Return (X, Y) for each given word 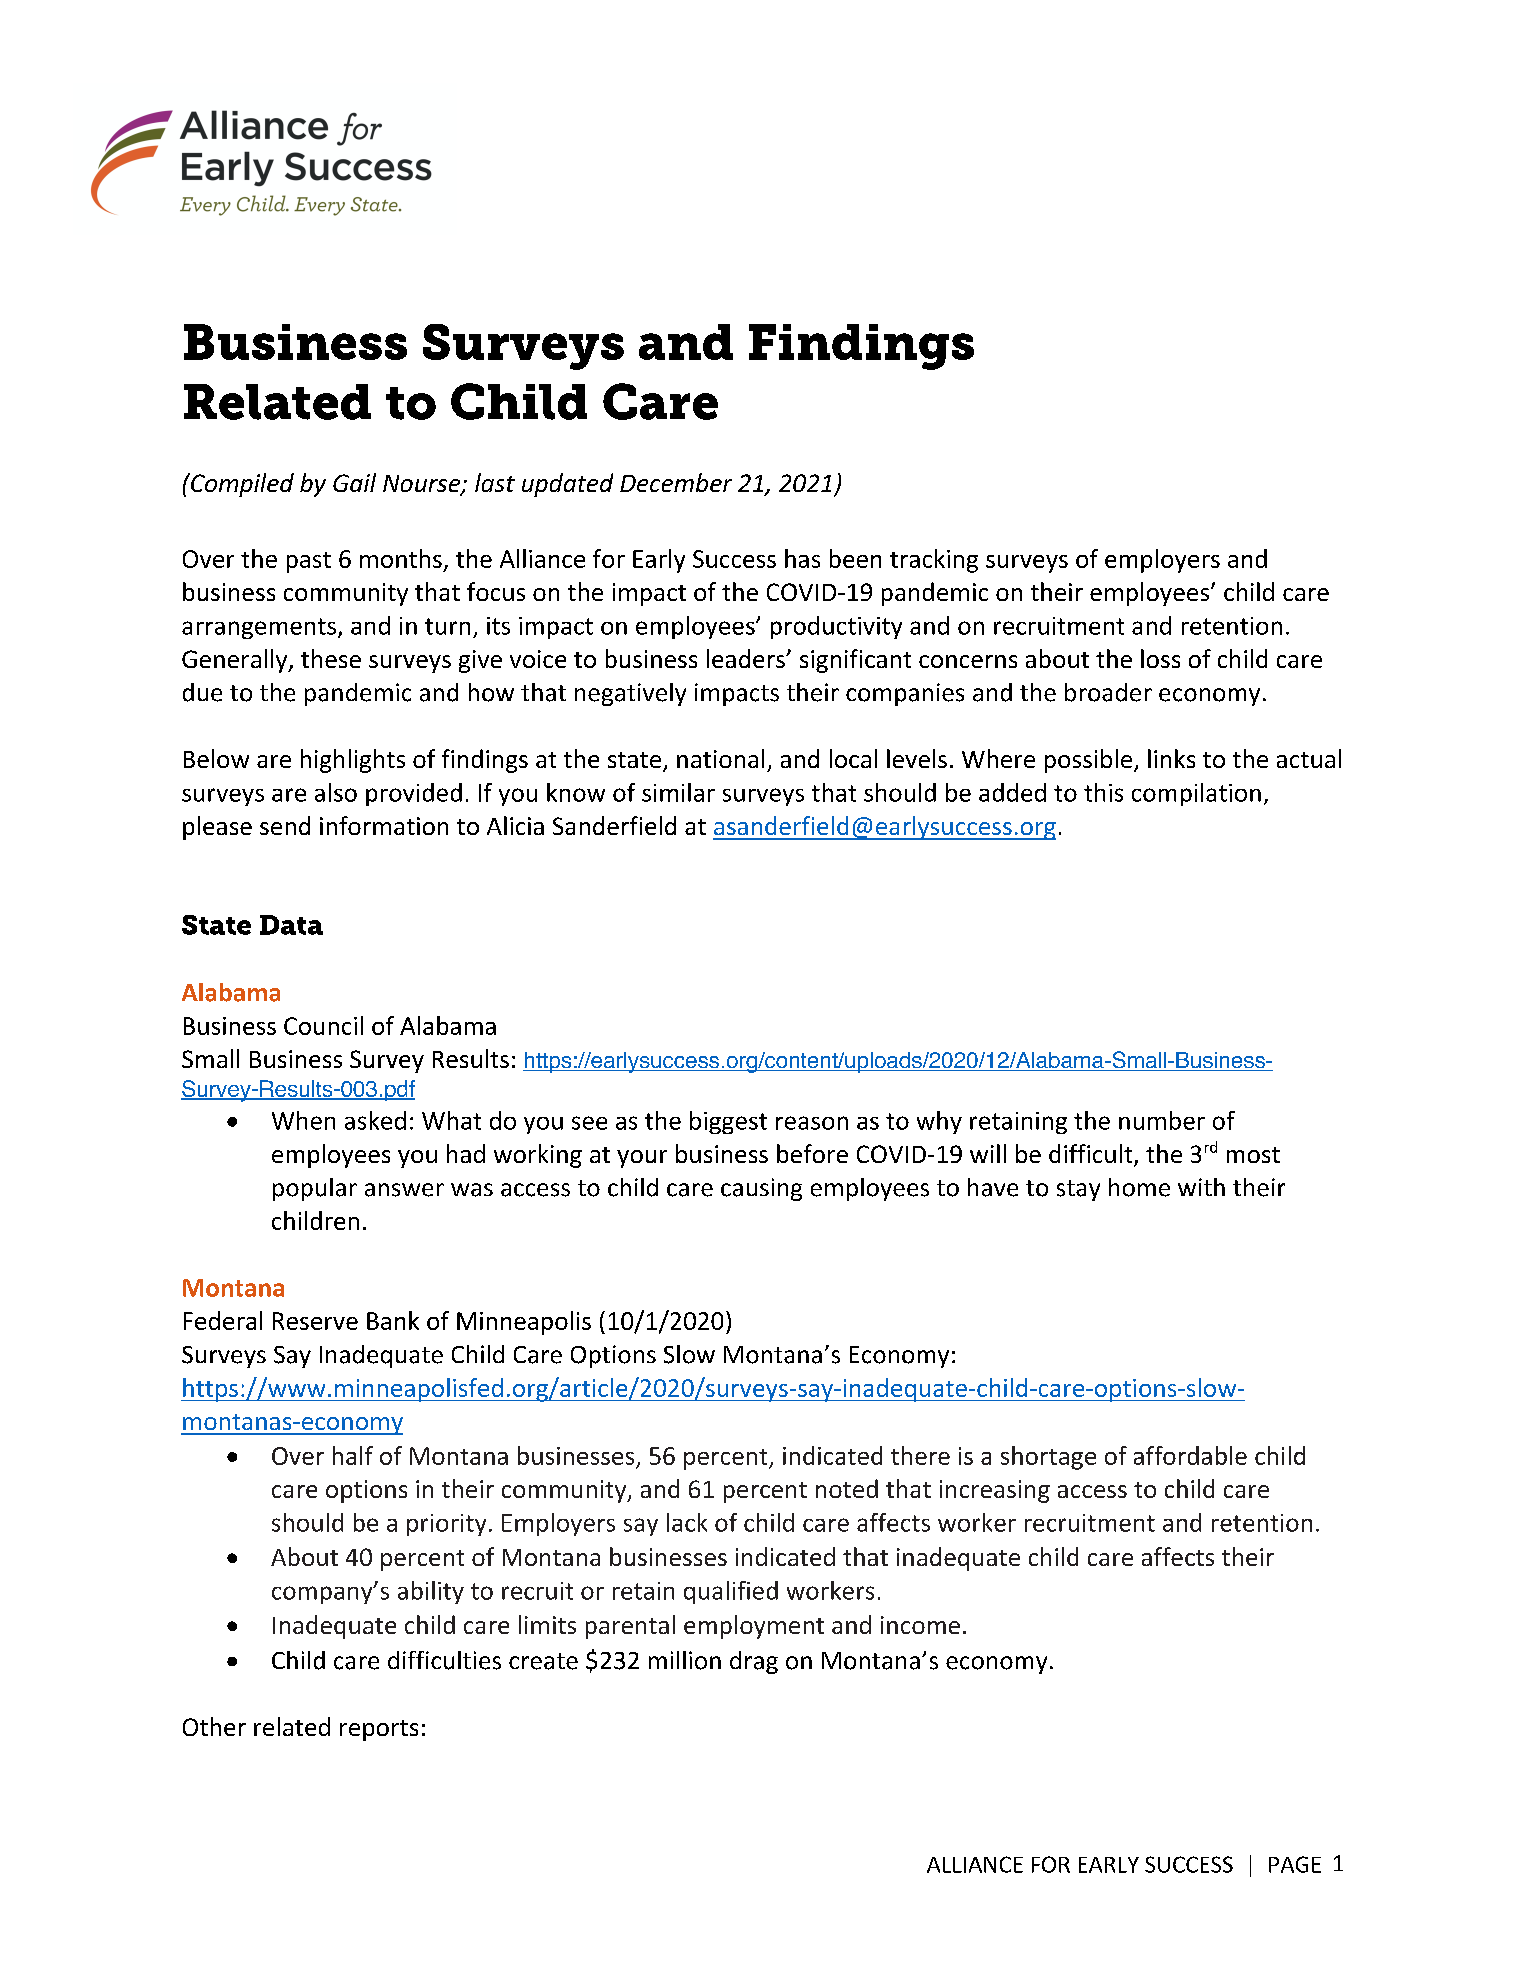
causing (761, 1189)
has (802, 558)
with (1201, 1187)
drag (754, 1662)
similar (678, 792)
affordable (1190, 1455)
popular (315, 1189)
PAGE (1295, 1864)
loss (1160, 658)
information (384, 825)
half (353, 1455)
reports (379, 1730)
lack (687, 1522)
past (309, 562)
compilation (1196, 794)
